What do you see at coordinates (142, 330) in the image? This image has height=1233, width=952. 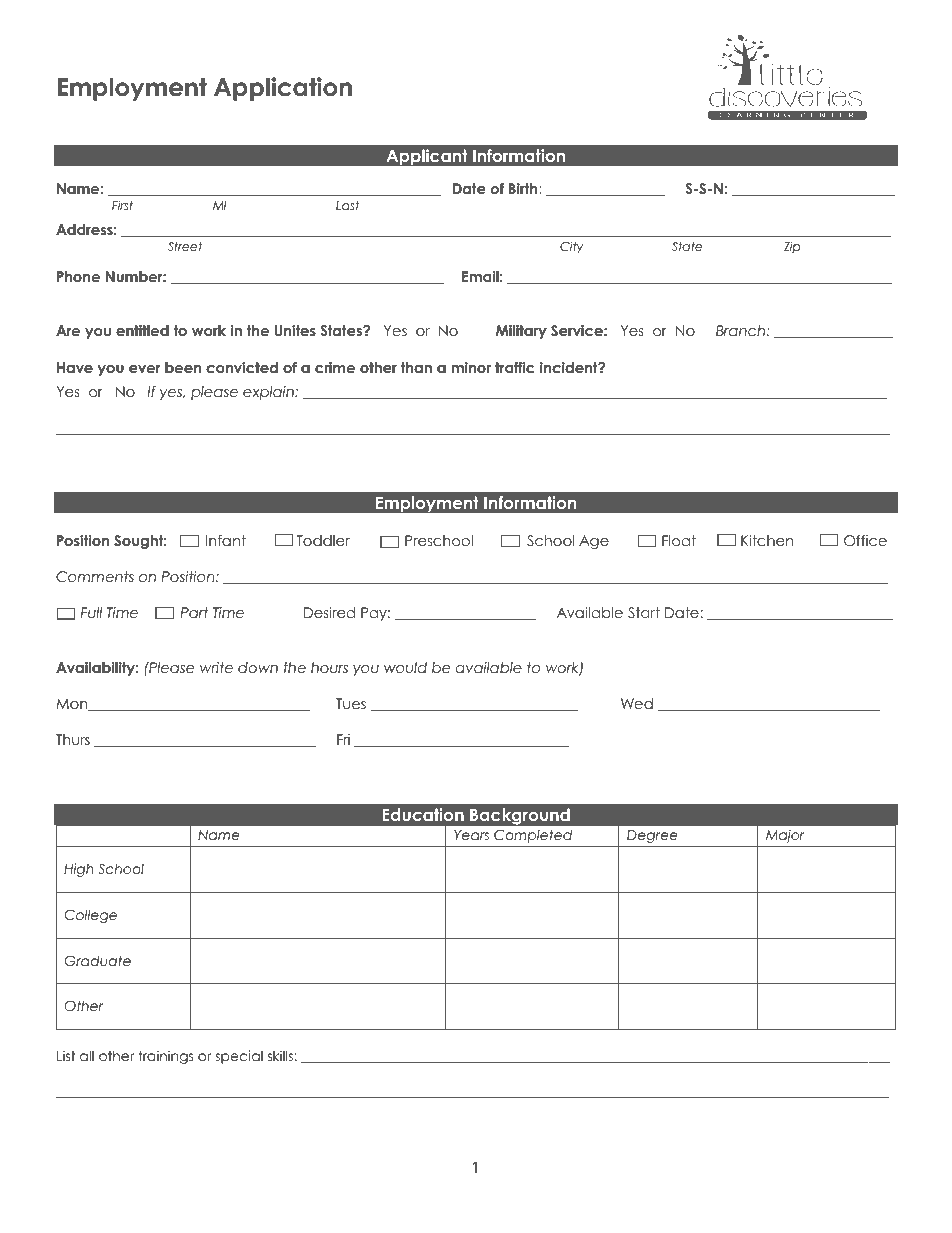 I see `entitled` at bounding box center [142, 330].
